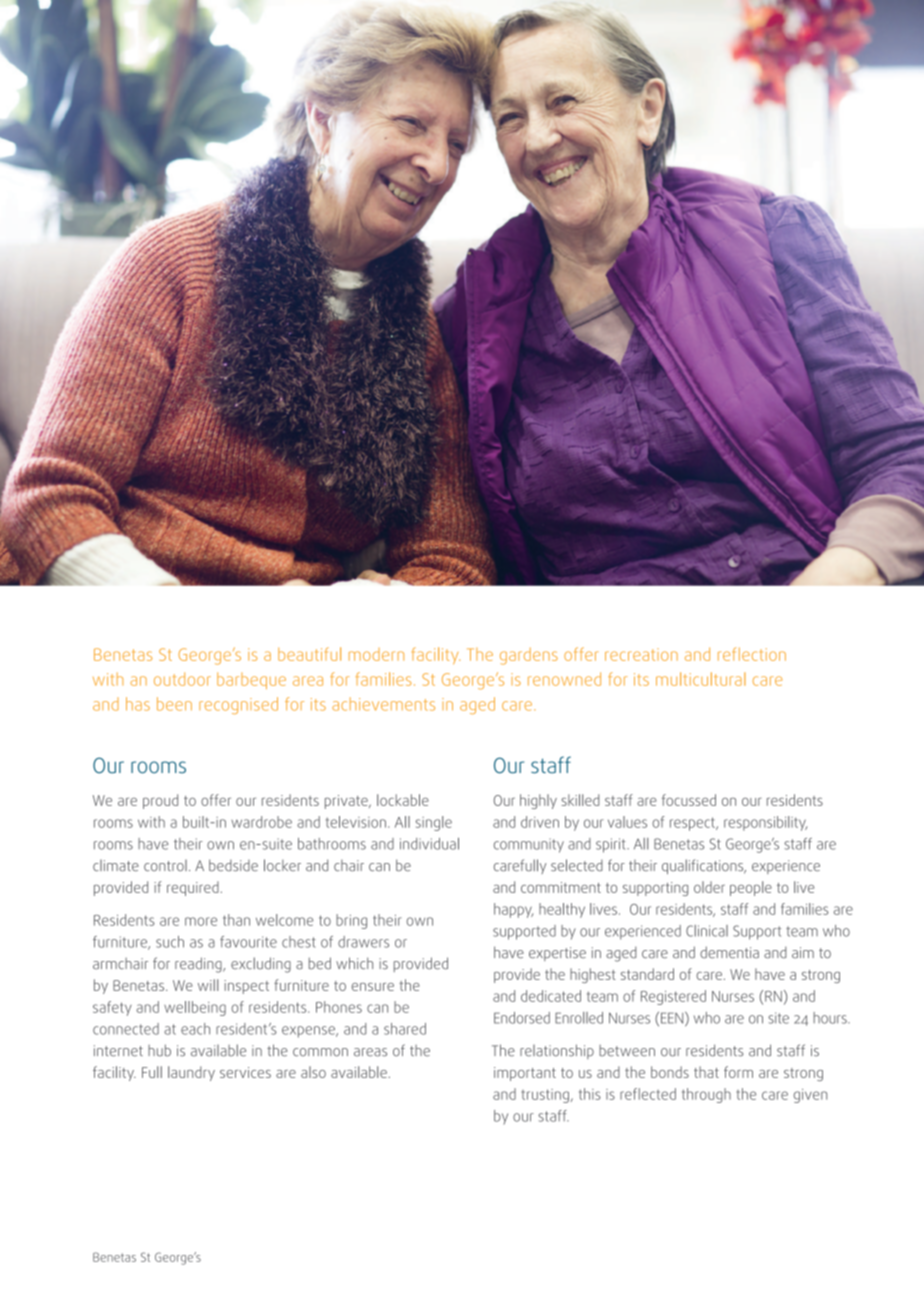 This screenshot has width=924, height=1308. Describe the element at coordinates (689, 800) in the screenshot. I see `focussed` at that location.
